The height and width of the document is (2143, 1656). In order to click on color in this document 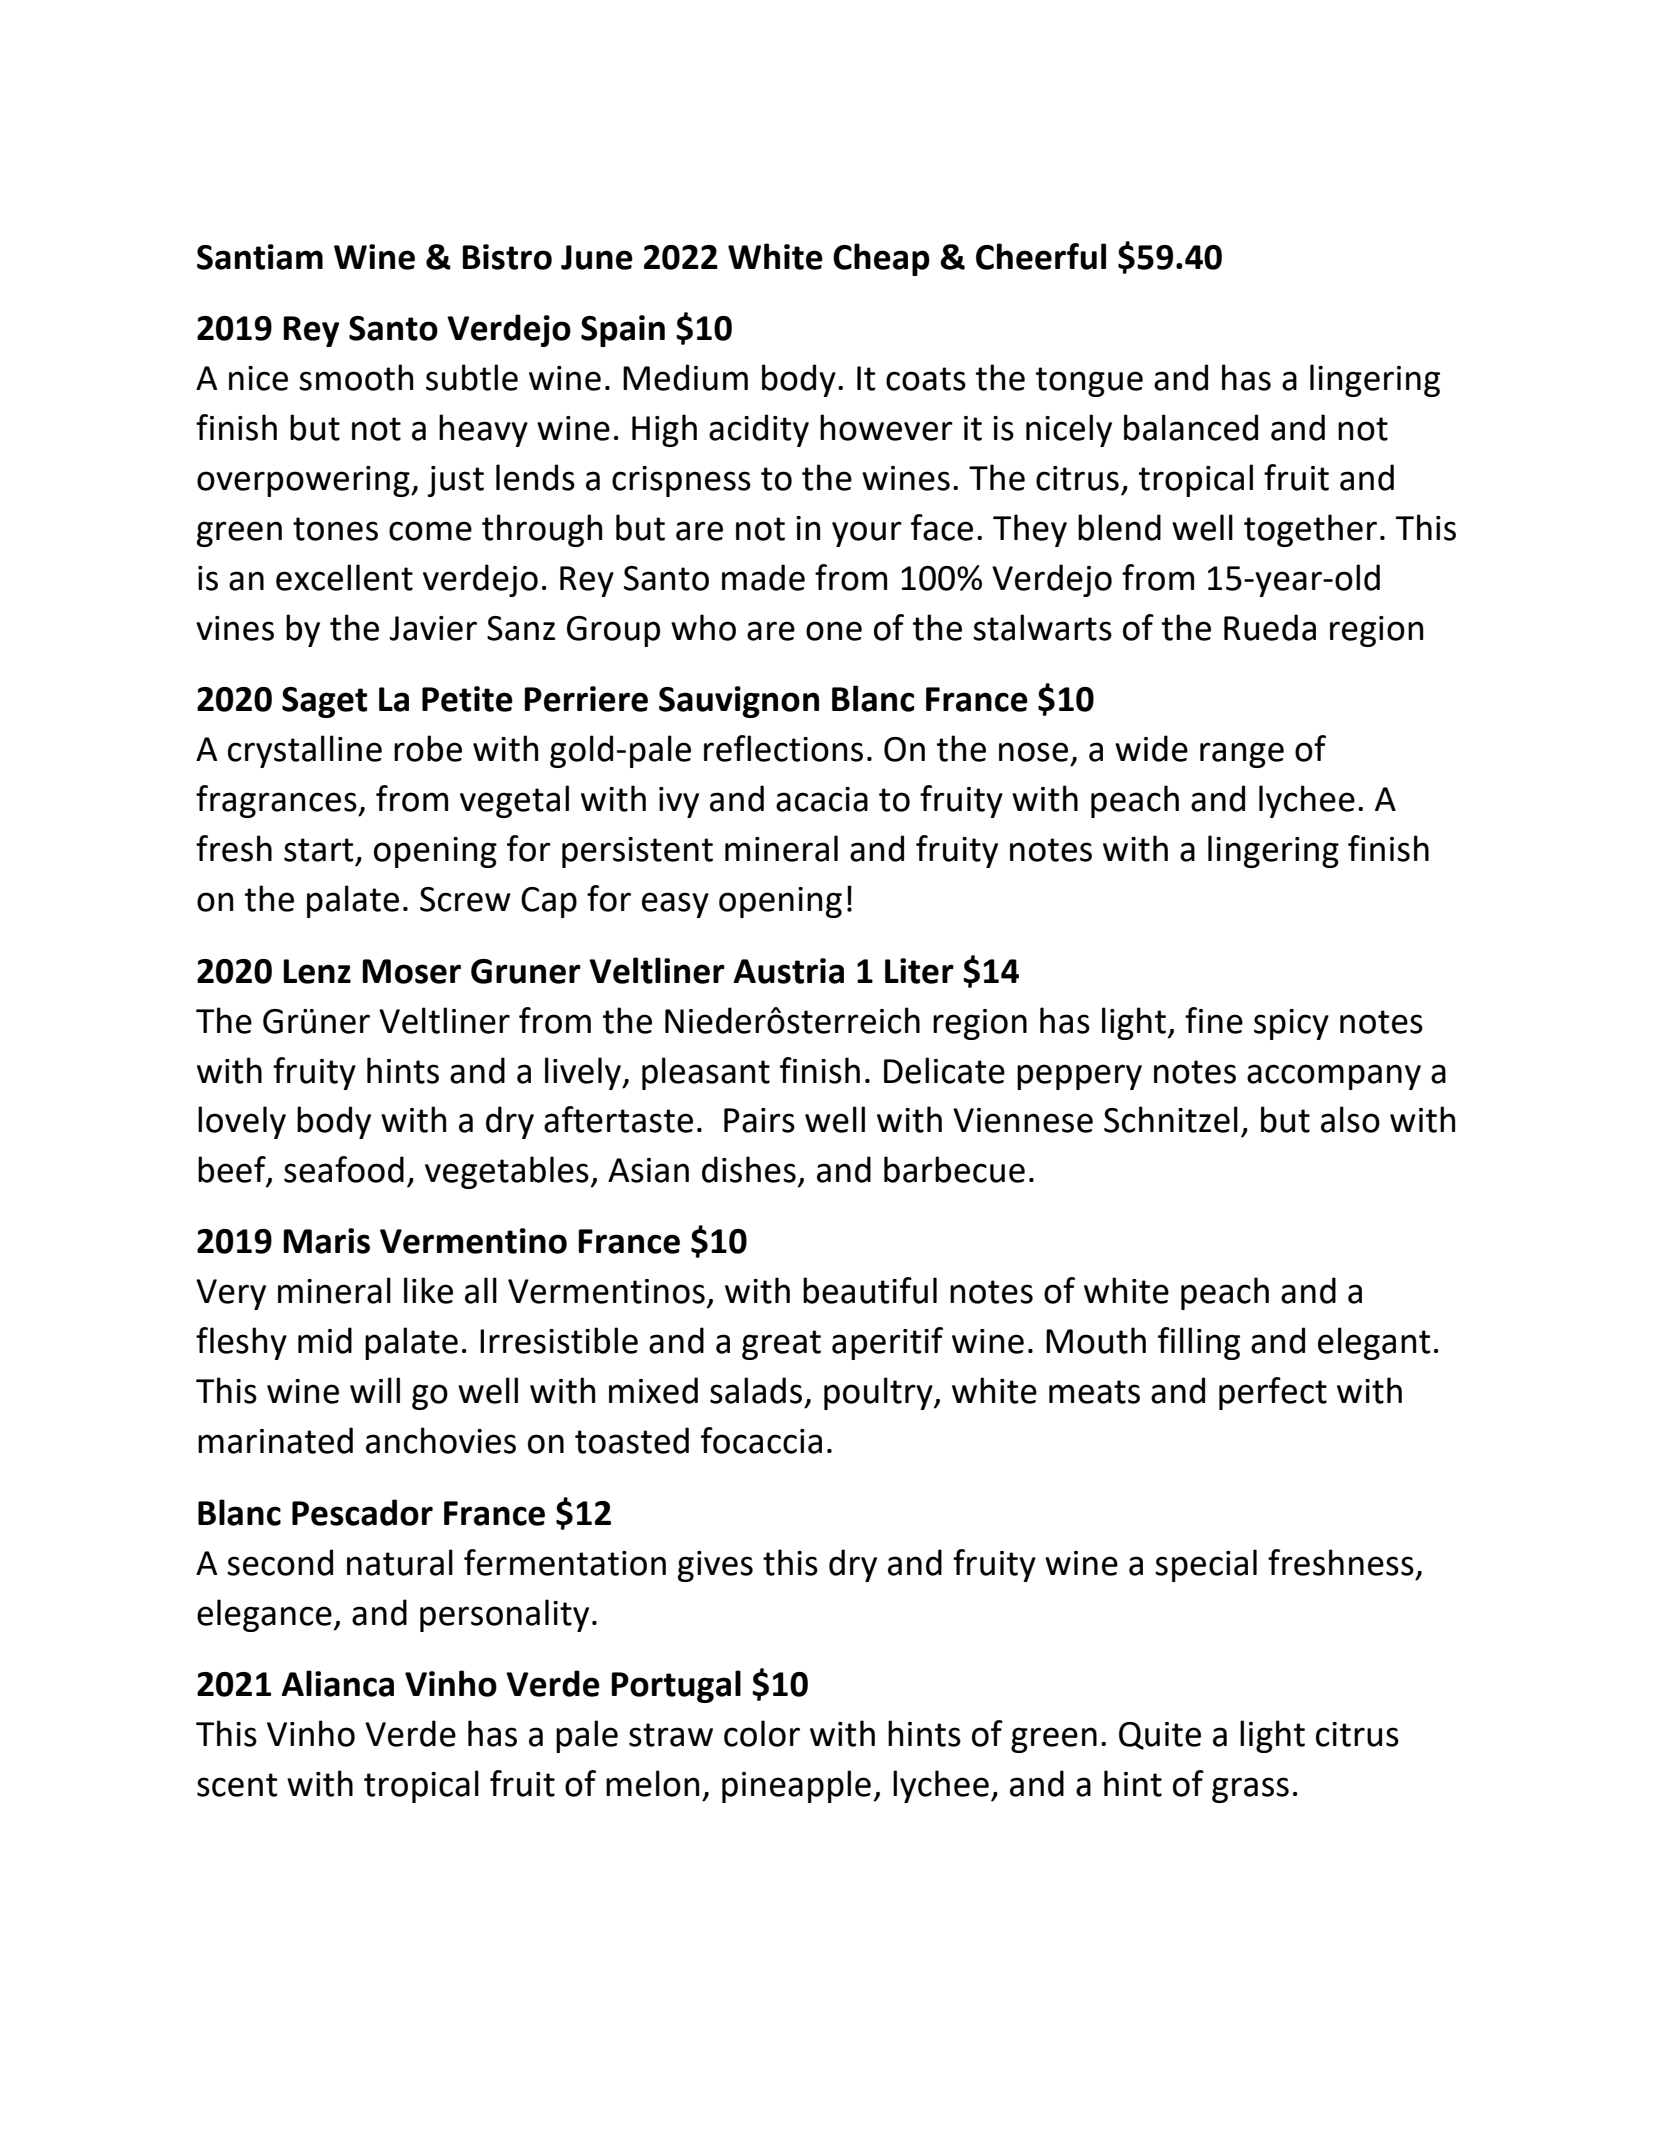, I will do `click(762, 1733)`.
